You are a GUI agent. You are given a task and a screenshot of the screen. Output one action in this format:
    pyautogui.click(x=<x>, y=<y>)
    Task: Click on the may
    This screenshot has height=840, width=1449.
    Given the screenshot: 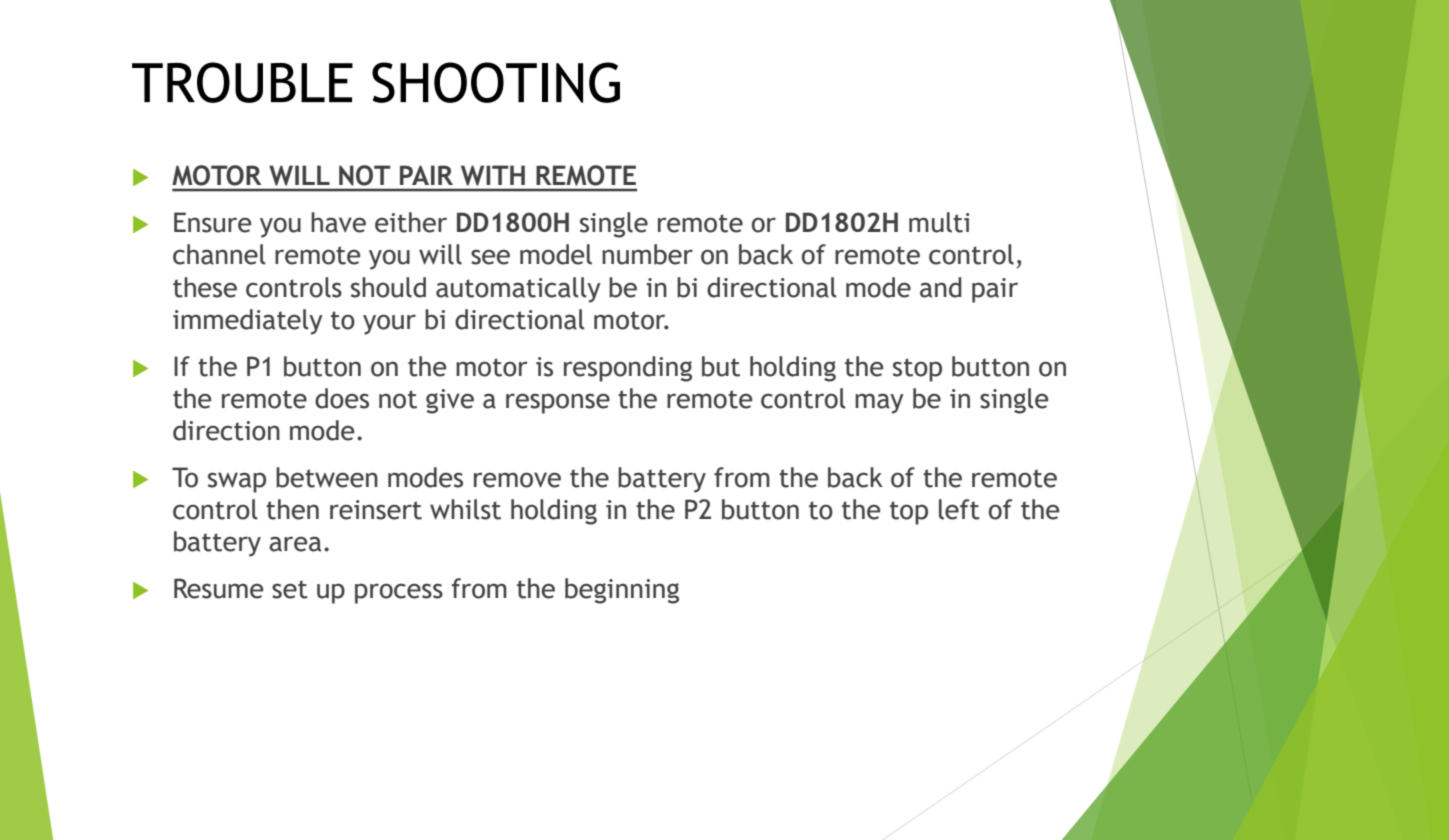 What is the action you would take?
    pyautogui.click(x=879, y=403)
